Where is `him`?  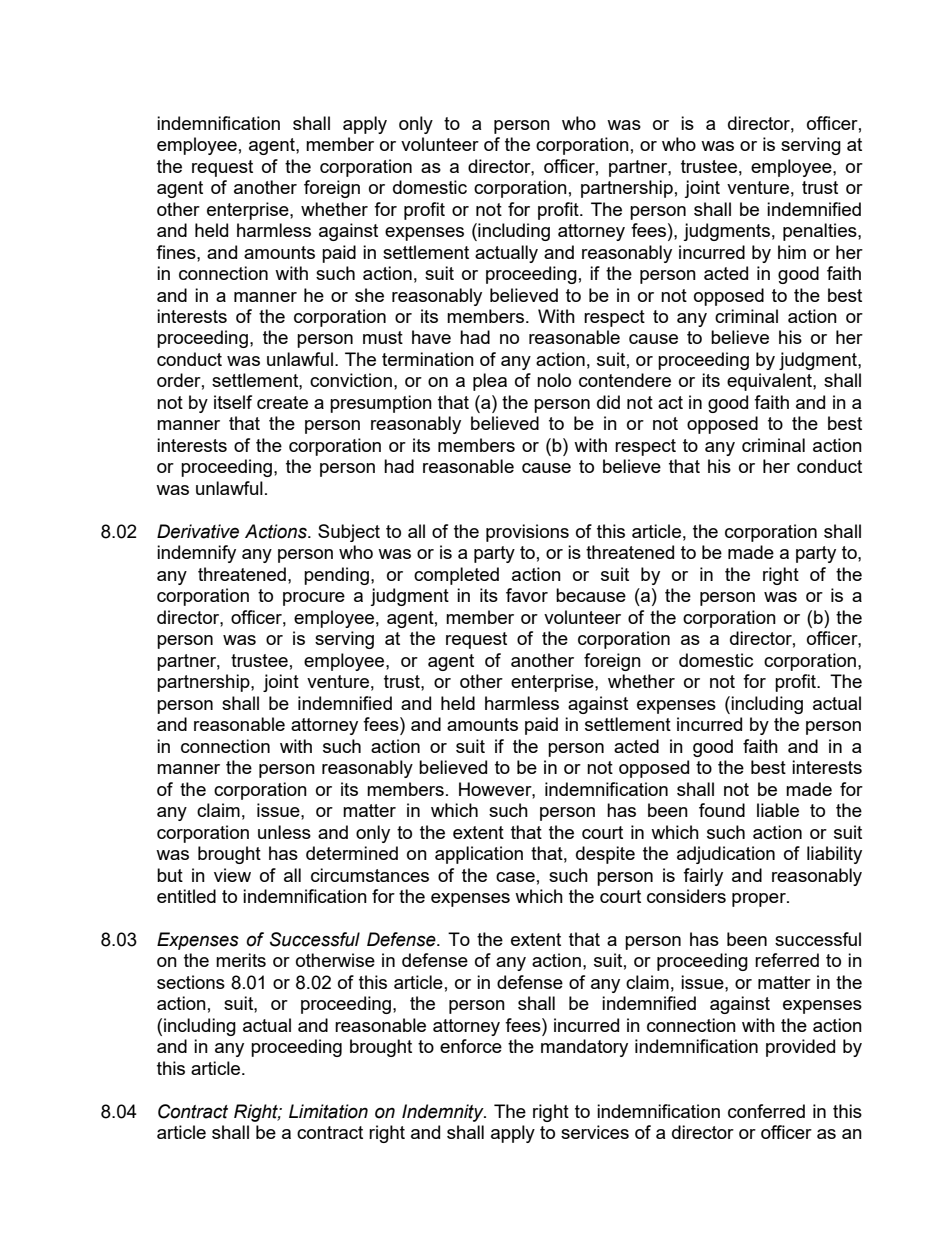 him is located at coordinates (792, 252).
